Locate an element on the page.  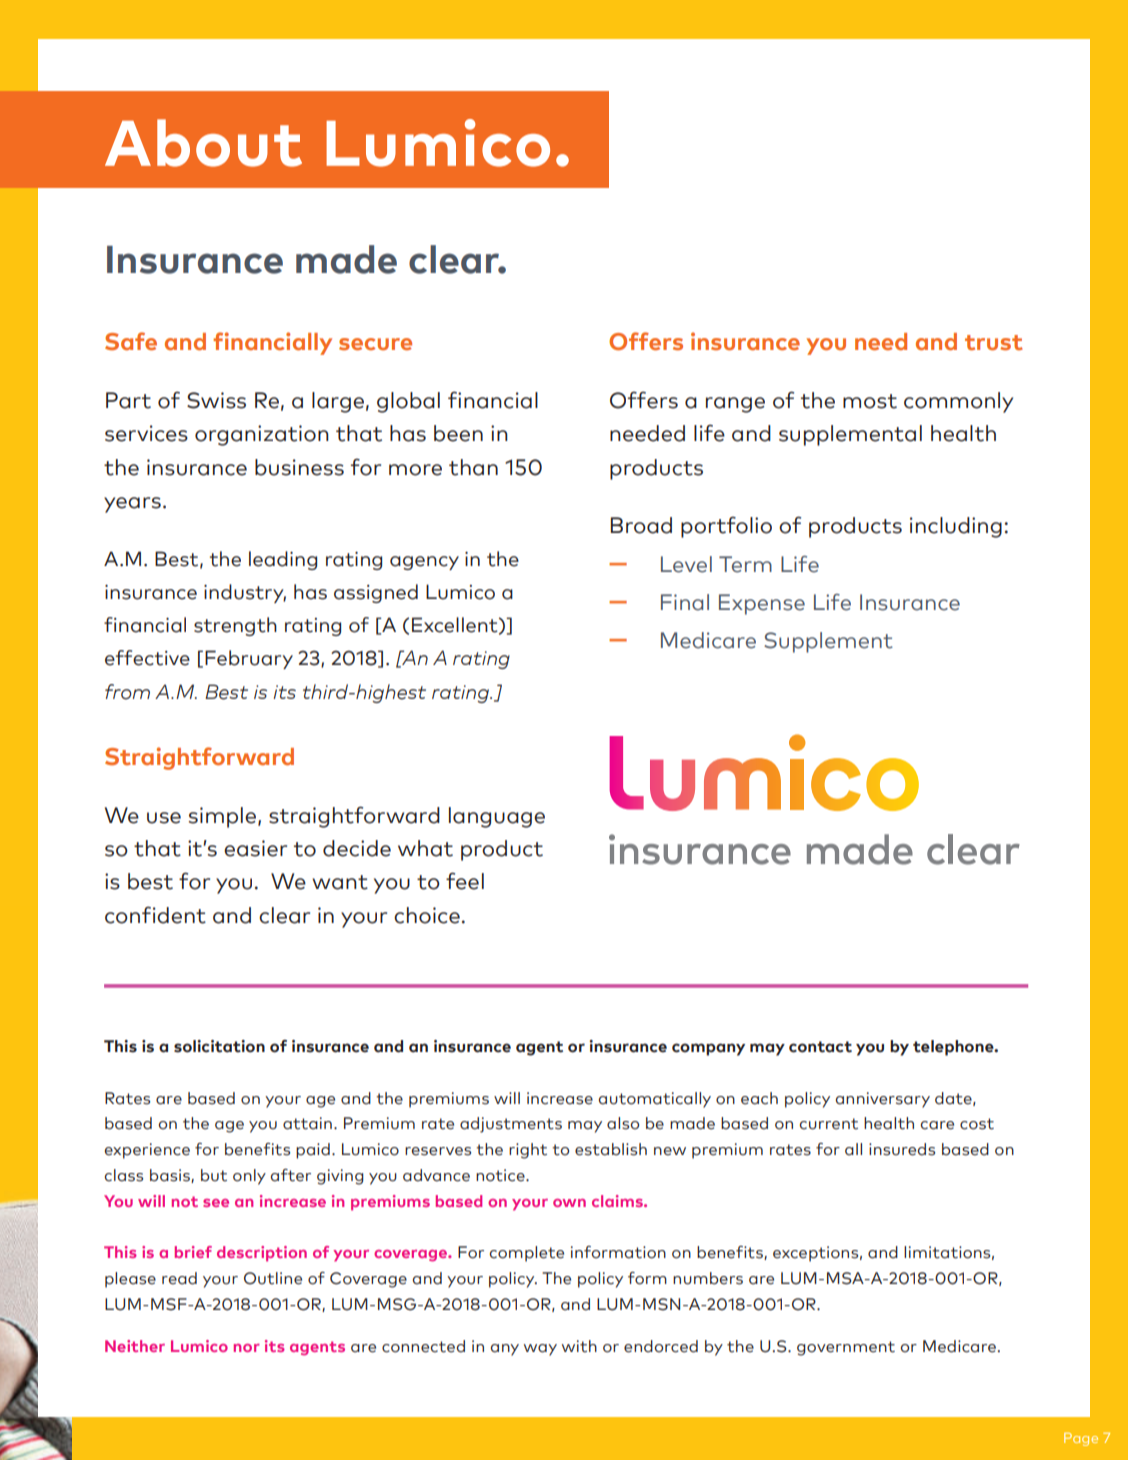
nor is located at coordinates (247, 1348).
